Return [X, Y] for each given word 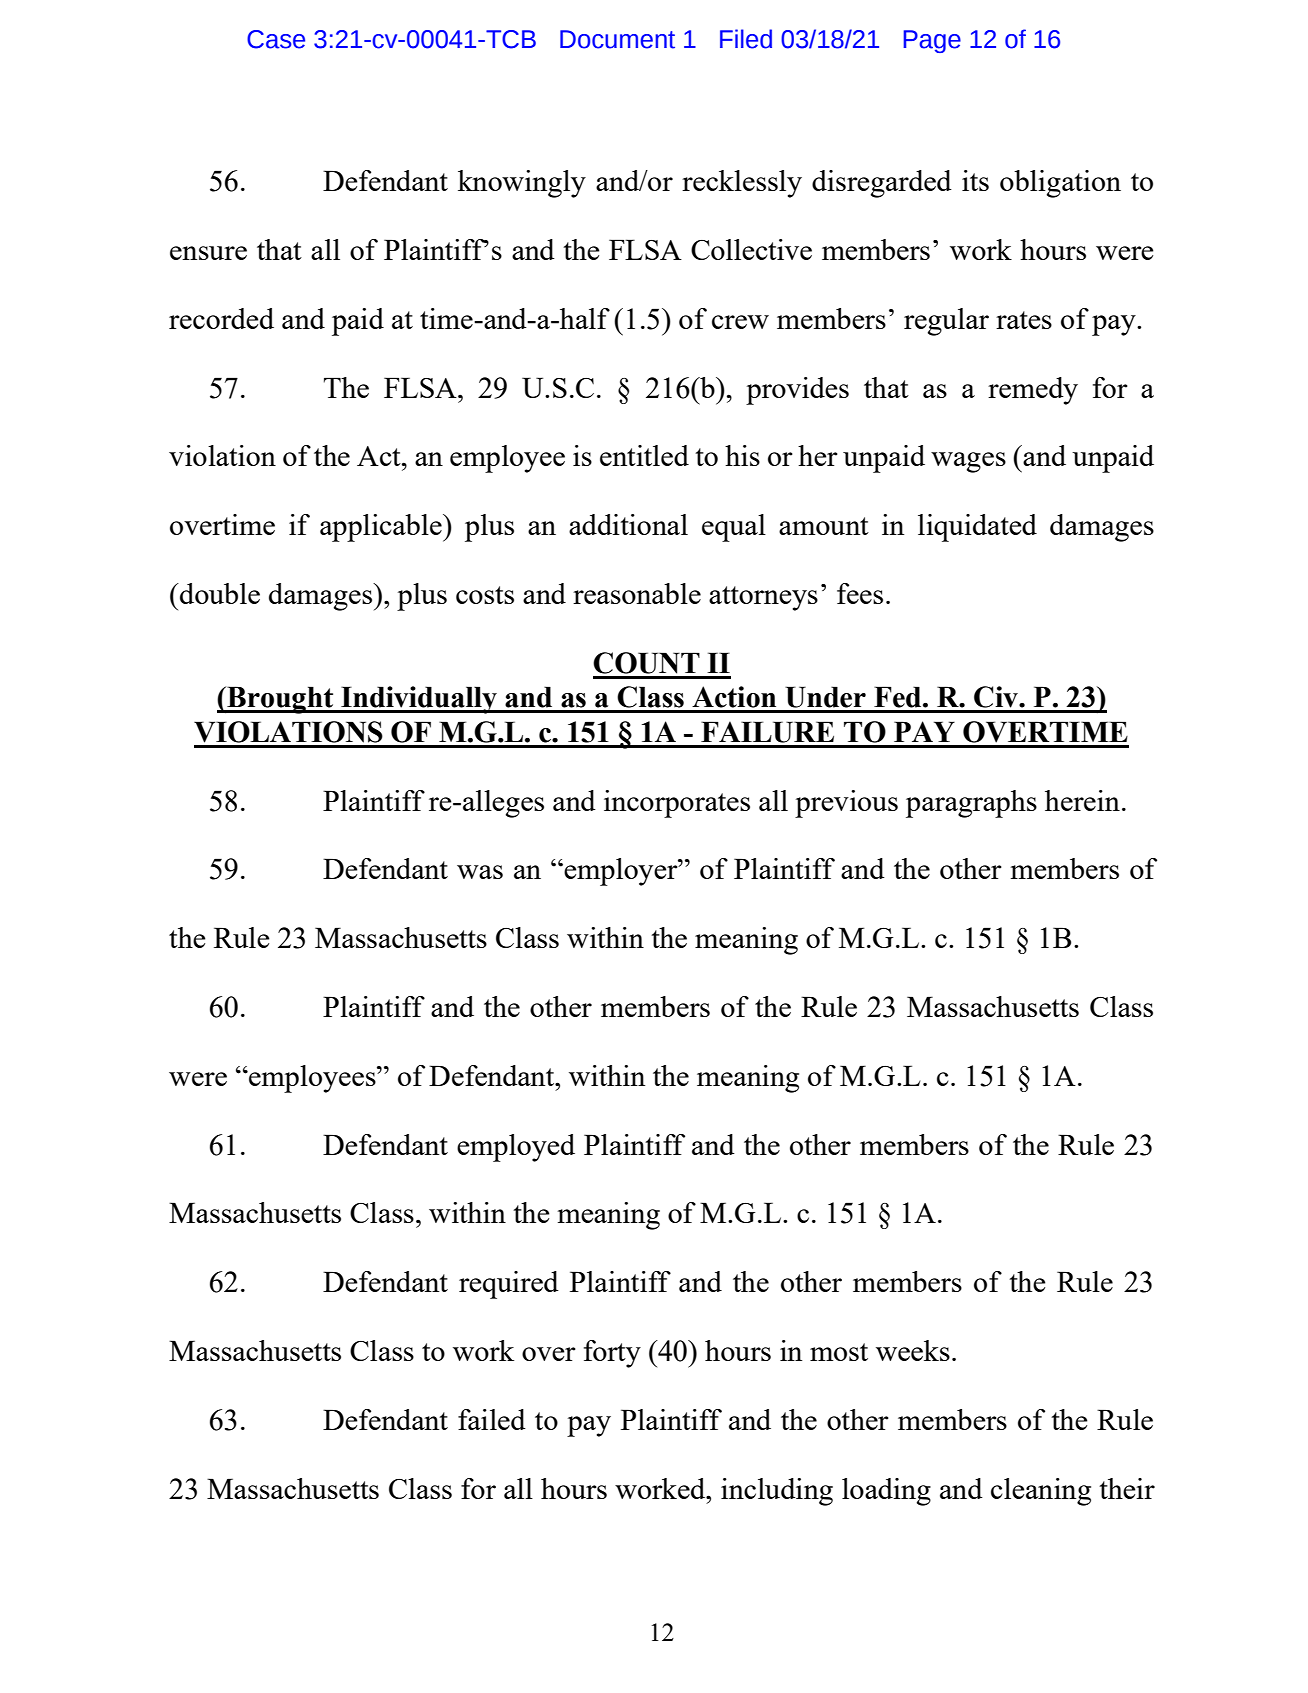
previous [846, 804]
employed [516, 1148]
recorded [221, 318]
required [509, 1285]
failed [492, 1419]
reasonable [637, 593]
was [480, 872]
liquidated [977, 528]
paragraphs [971, 804]
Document [617, 39]
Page [932, 41]
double [219, 593]
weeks [913, 1350]
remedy [1033, 391]
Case [276, 39]
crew [740, 322]
